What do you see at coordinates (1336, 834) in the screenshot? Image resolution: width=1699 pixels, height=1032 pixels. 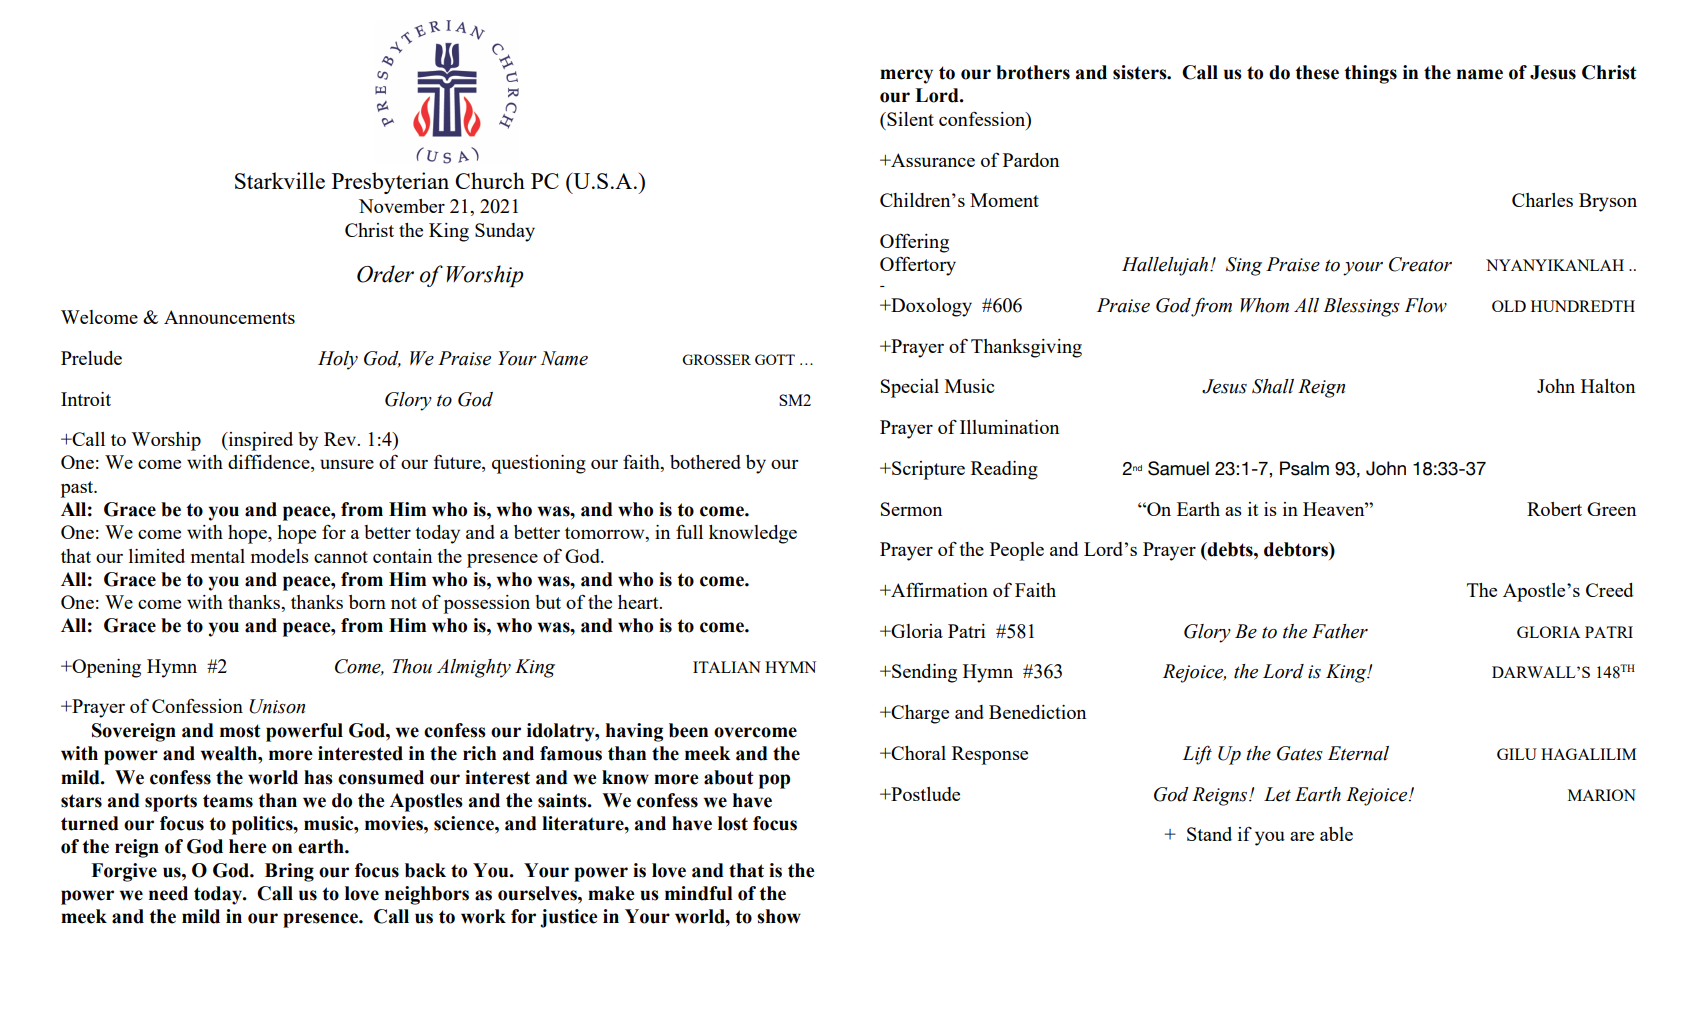 I see `able` at bounding box center [1336, 834].
